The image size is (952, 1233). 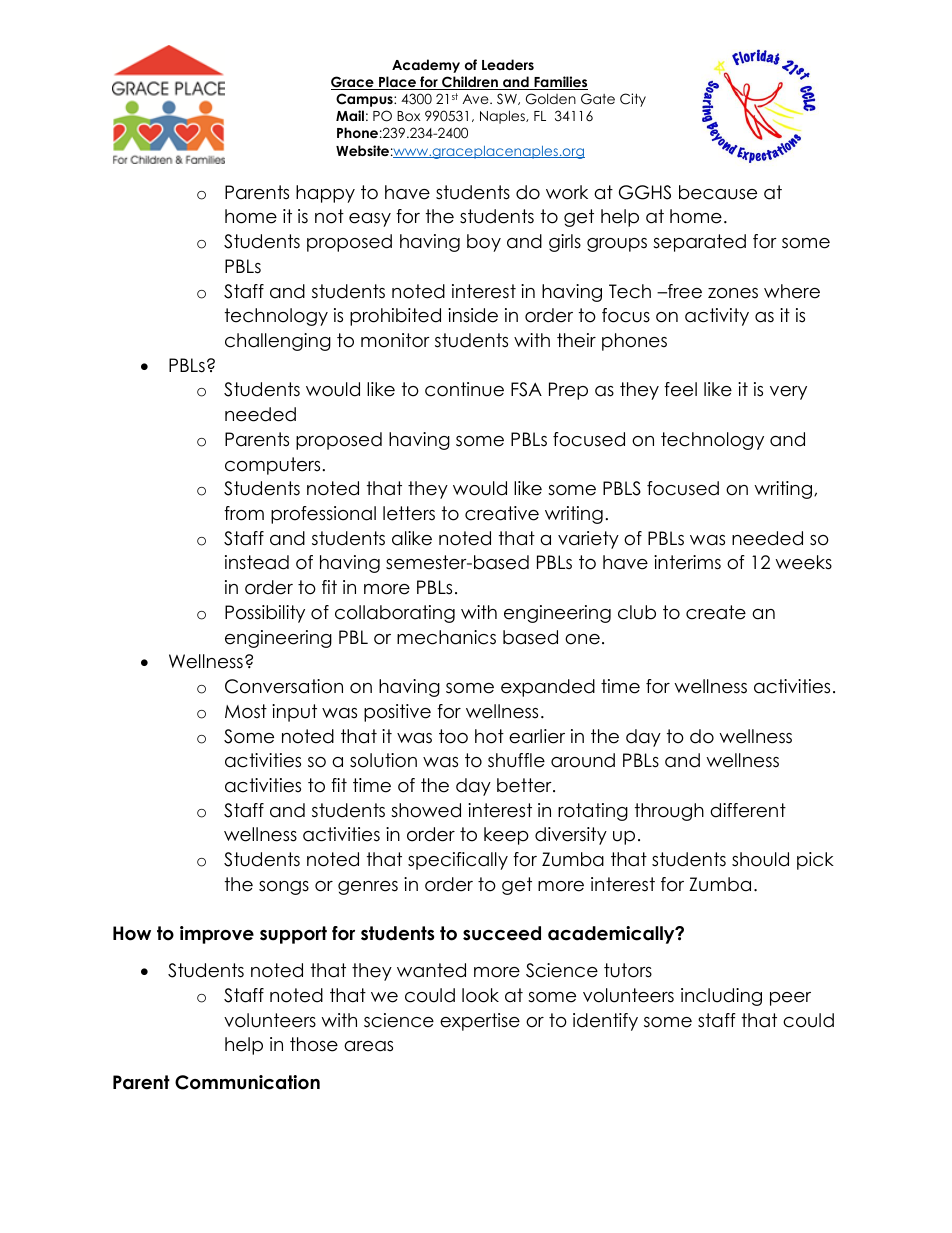 What do you see at coordinates (314, 1044) in the page?
I see `those` at bounding box center [314, 1044].
